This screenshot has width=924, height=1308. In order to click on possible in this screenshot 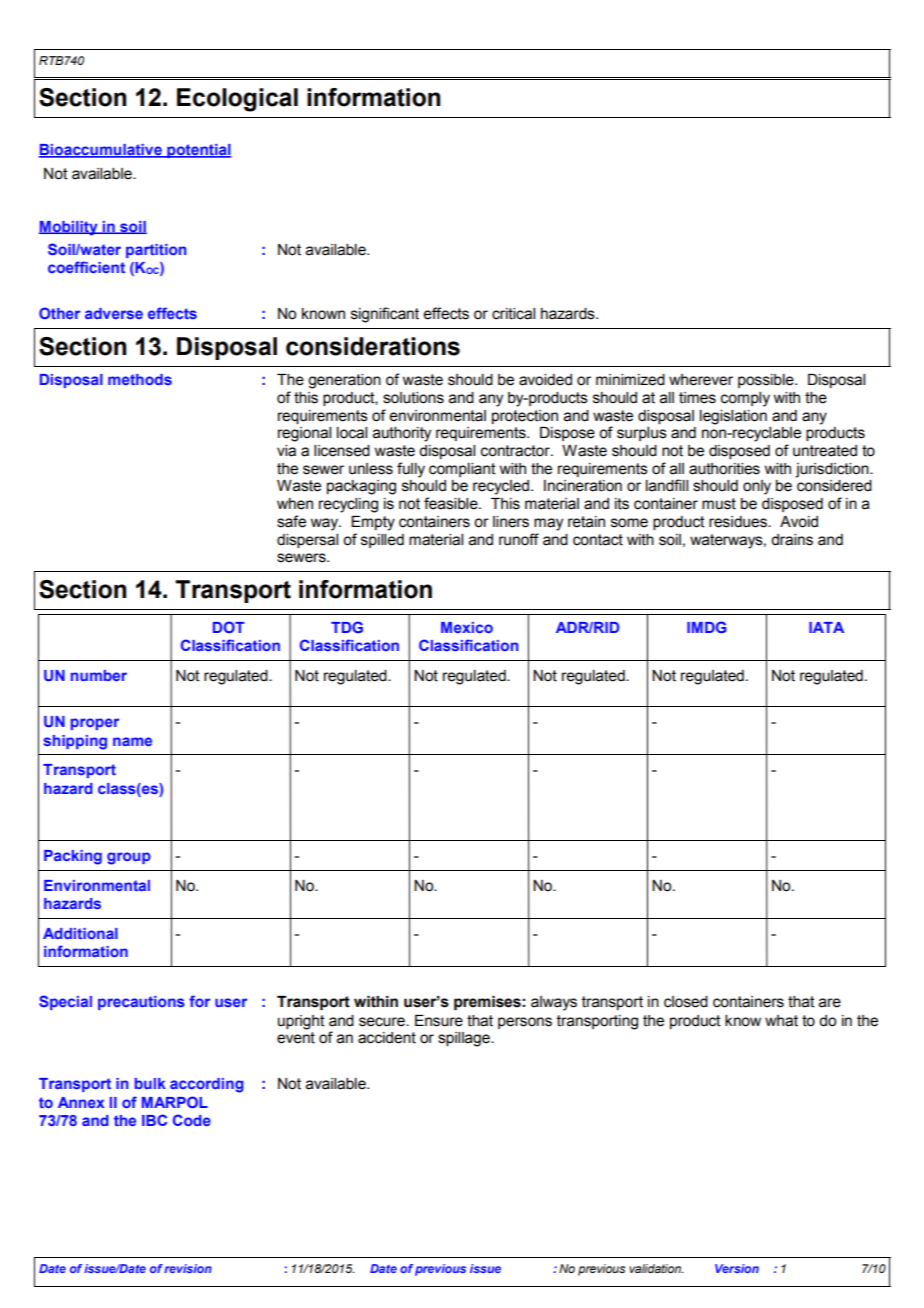, I will do `click(767, 381)`.
